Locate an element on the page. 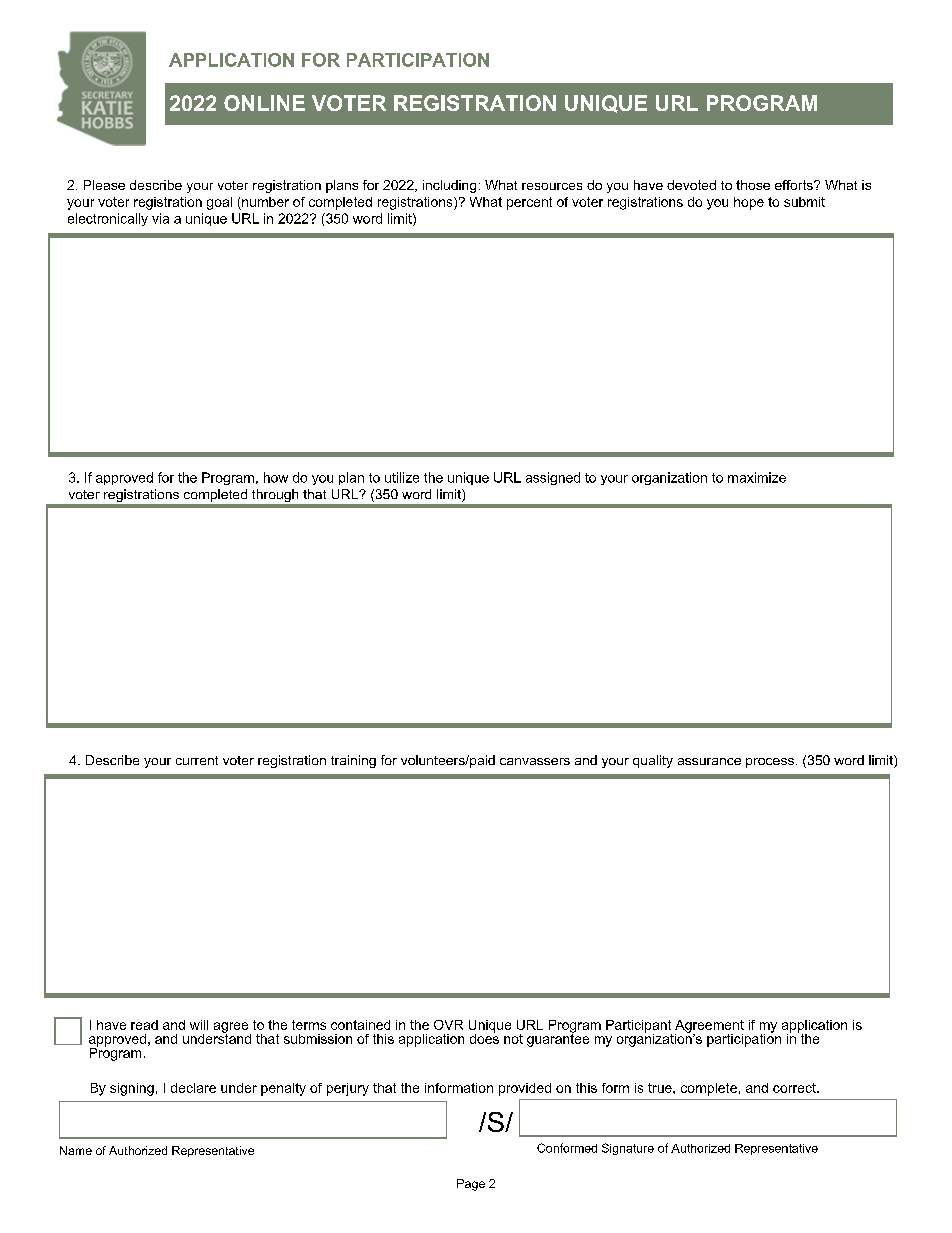  Please is located at coordinates (104, 185).
